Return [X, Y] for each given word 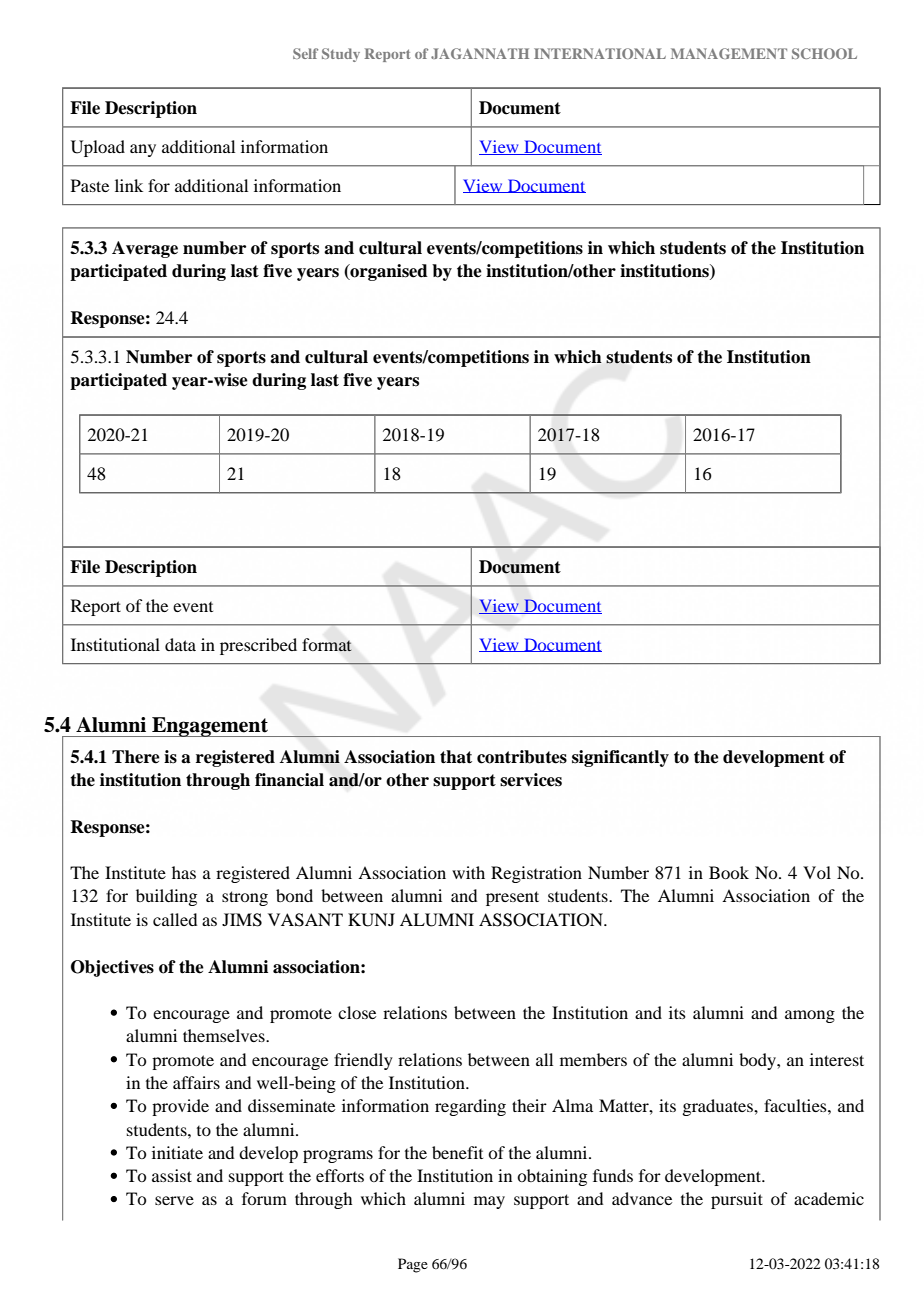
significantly [620, 758]
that [456, 757]
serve [174, 1200]
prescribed [258, 646]
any [143, 150]
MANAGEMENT [729, 53]
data [180, 644]
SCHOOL [824, 53]
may [489, 1202]
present [512, 898]
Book [729, 872]
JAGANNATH [480, 53]
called [175, 919]
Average [145, 249]
